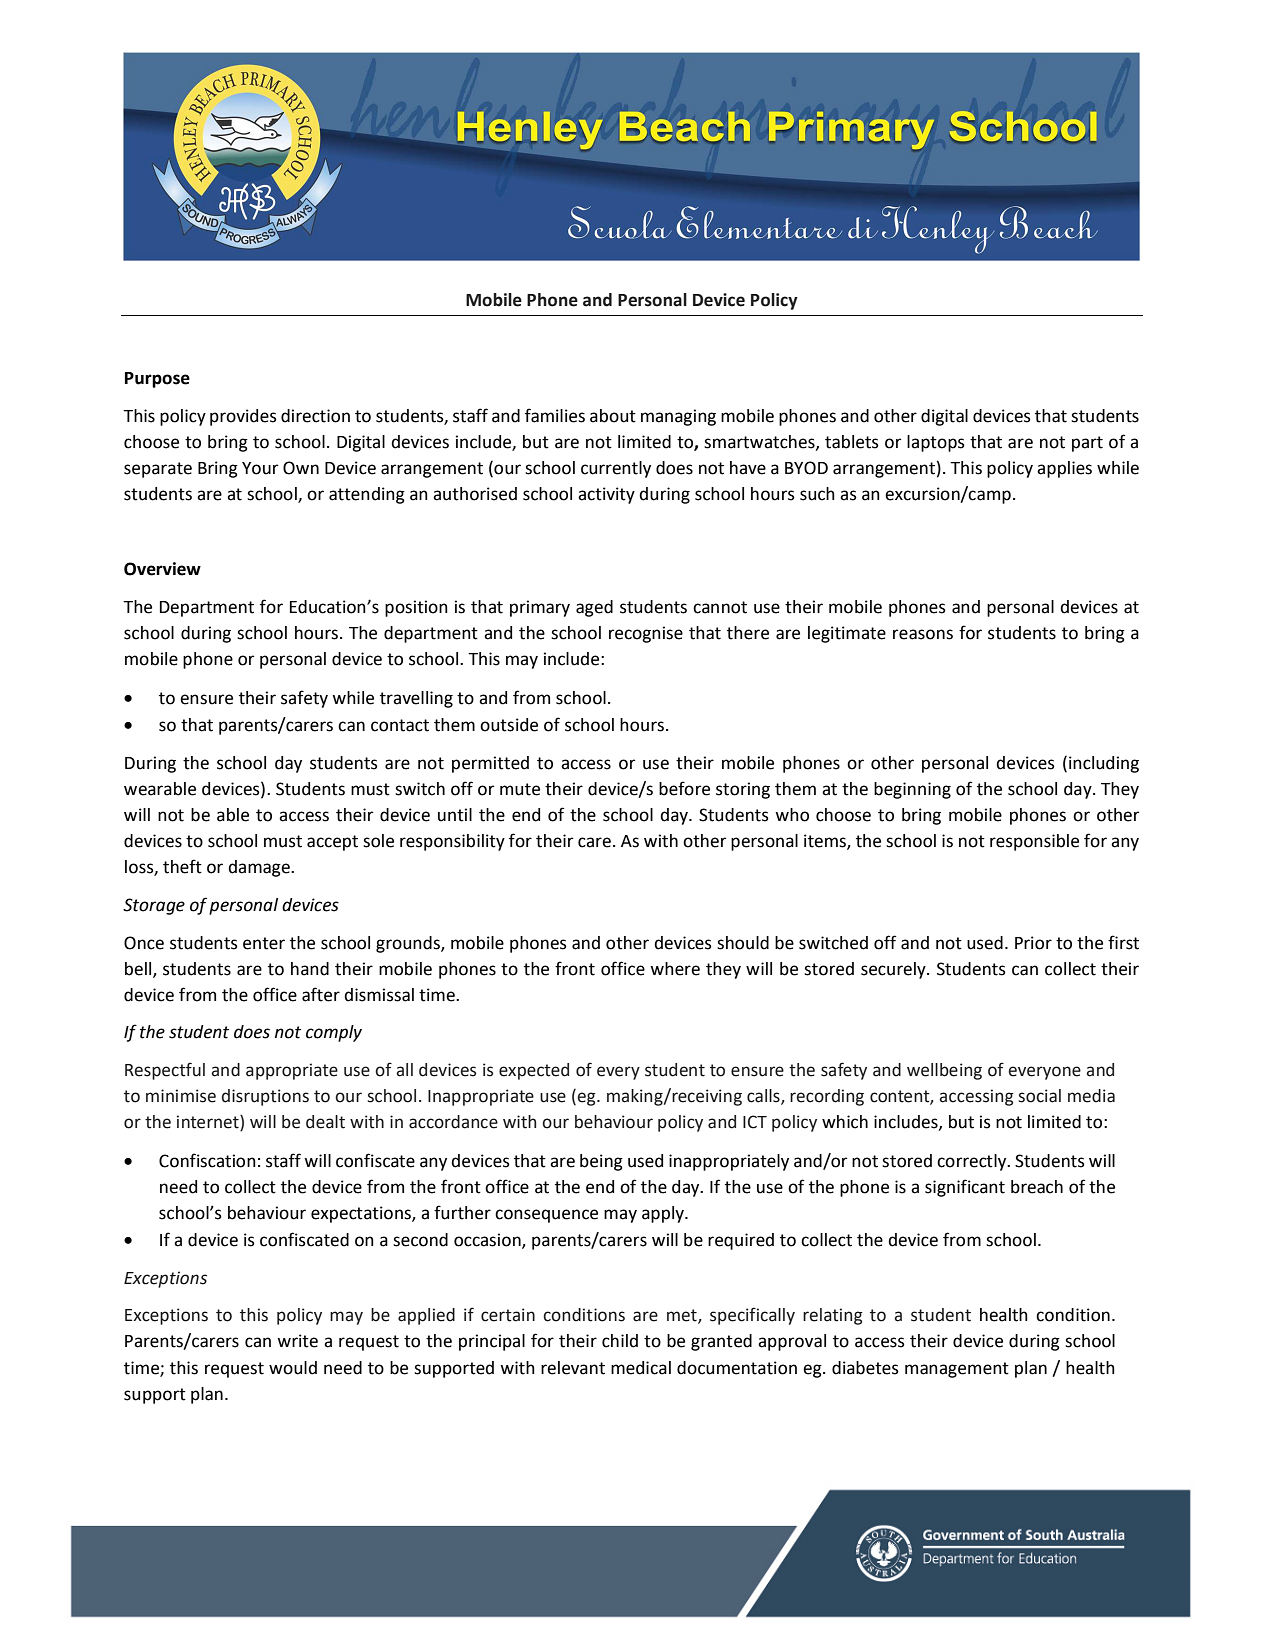 The image size is (1264, 1635). Describe the element at coordinates (613, 416) in the screenshot. I see `about` at that location.
